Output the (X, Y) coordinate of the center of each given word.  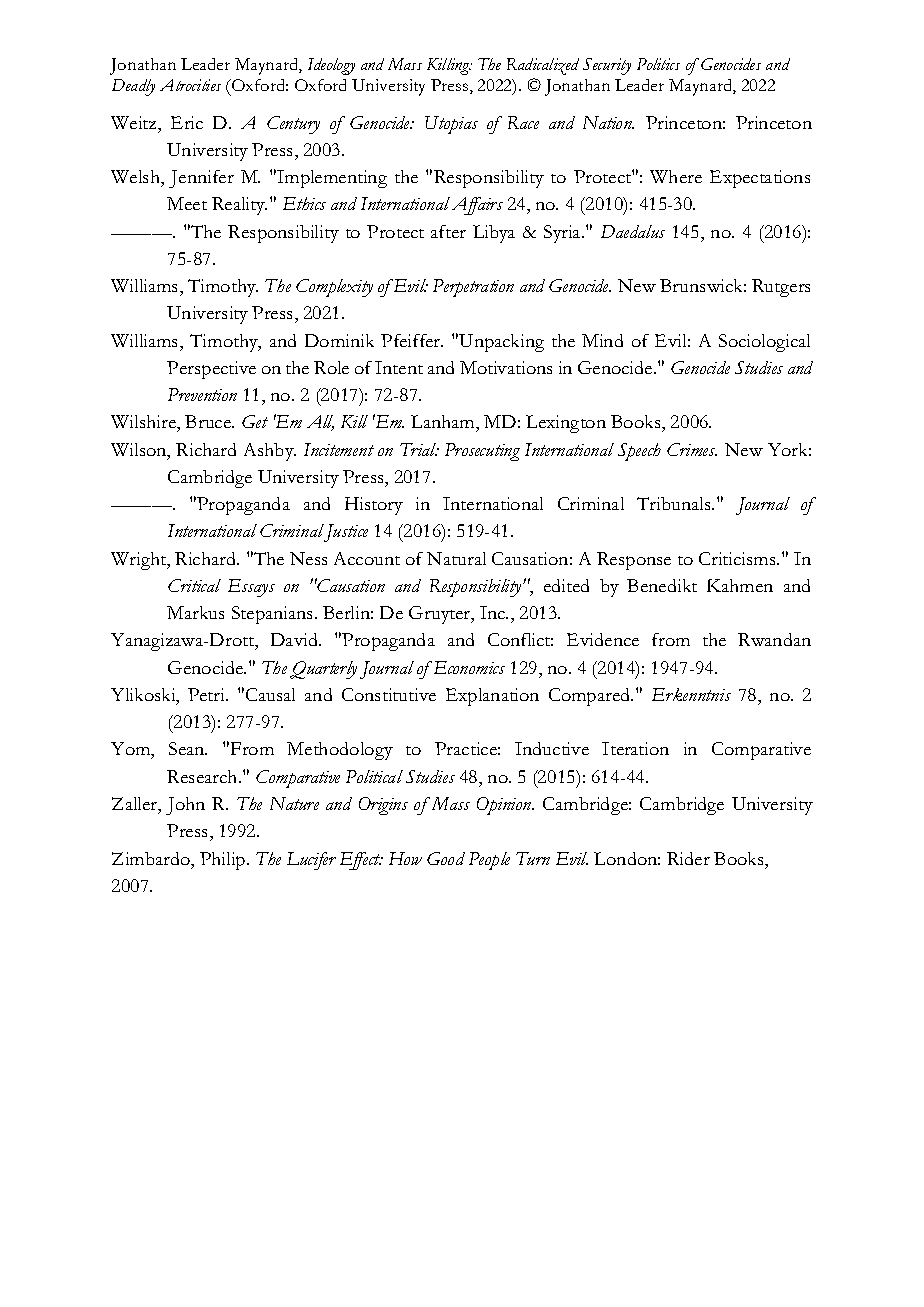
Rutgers (781, 288)
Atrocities (190, 85)
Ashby (270, 452)
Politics (658, 64)
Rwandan (774, 639)
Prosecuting (482, 452)
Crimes (692, 449)
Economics (468, 667)
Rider (688, 858)
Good (446, 858)
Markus (195, 612)
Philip (224, 861)
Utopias (451, 125)
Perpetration (473, 288)
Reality (239, 206)
